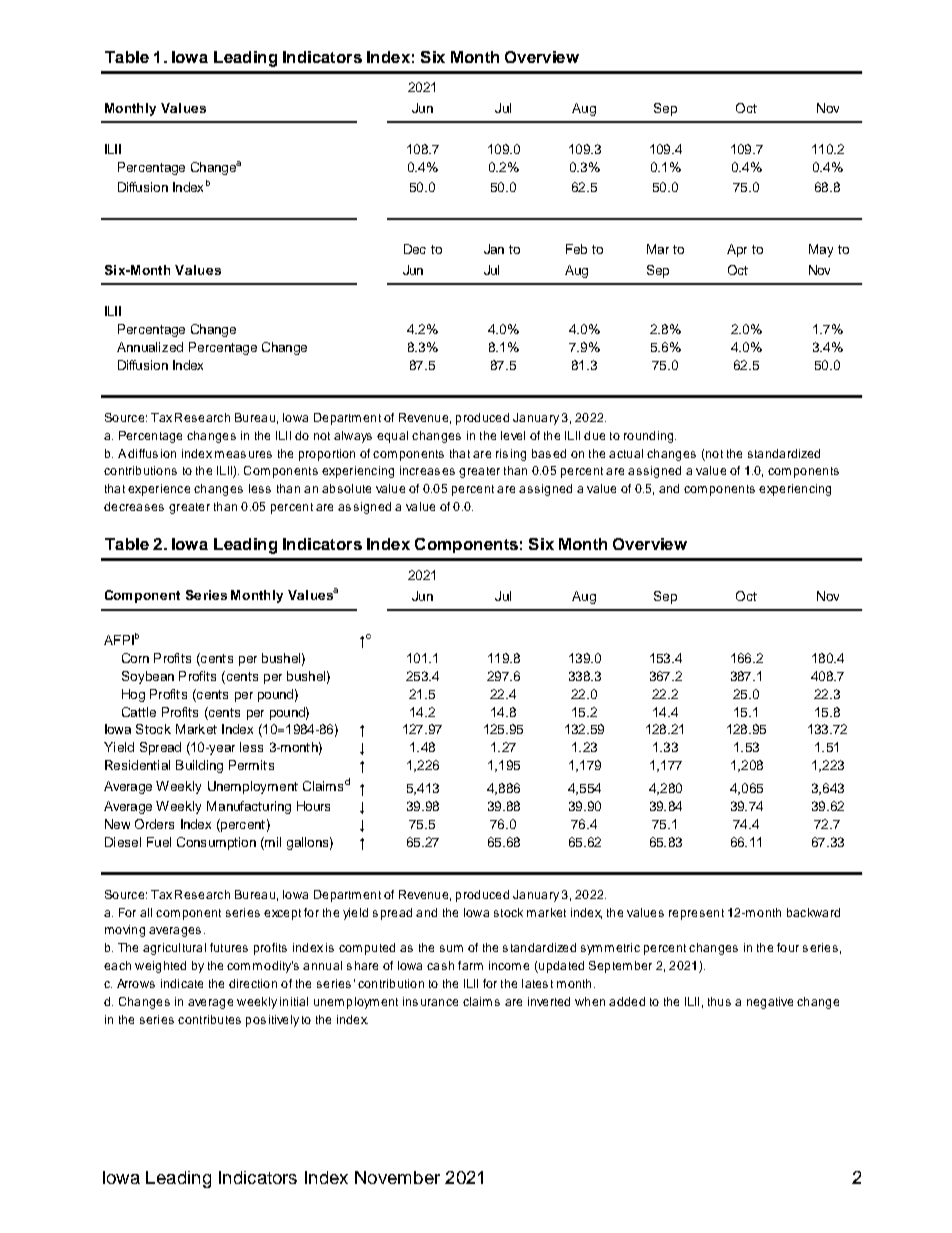 The width and height of the document is (952, 1233). Describe the element at coordinates (159, 490) in the document. I see `experience` at that location.
